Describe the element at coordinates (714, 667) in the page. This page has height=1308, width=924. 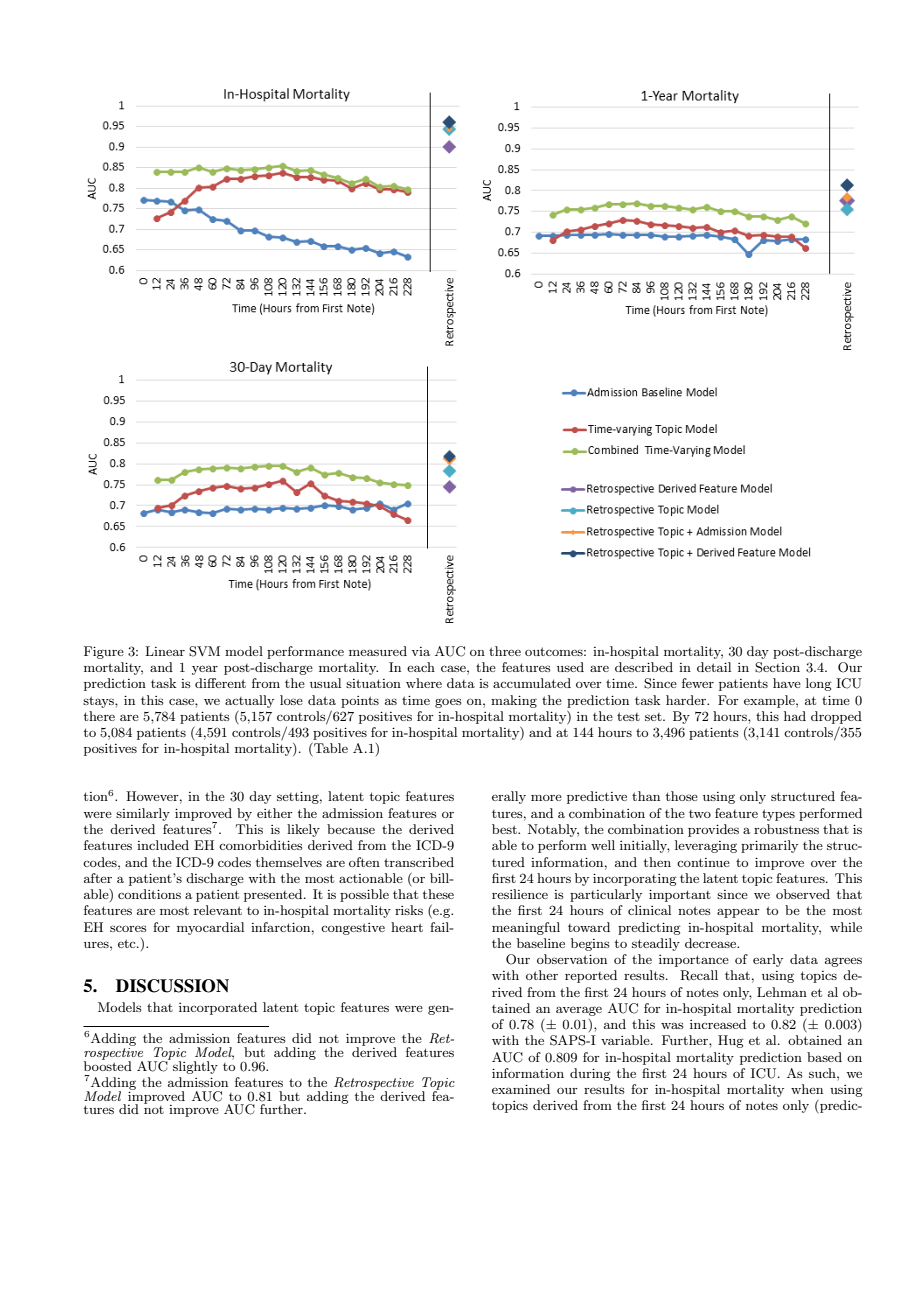
I see `detail` at that location.
